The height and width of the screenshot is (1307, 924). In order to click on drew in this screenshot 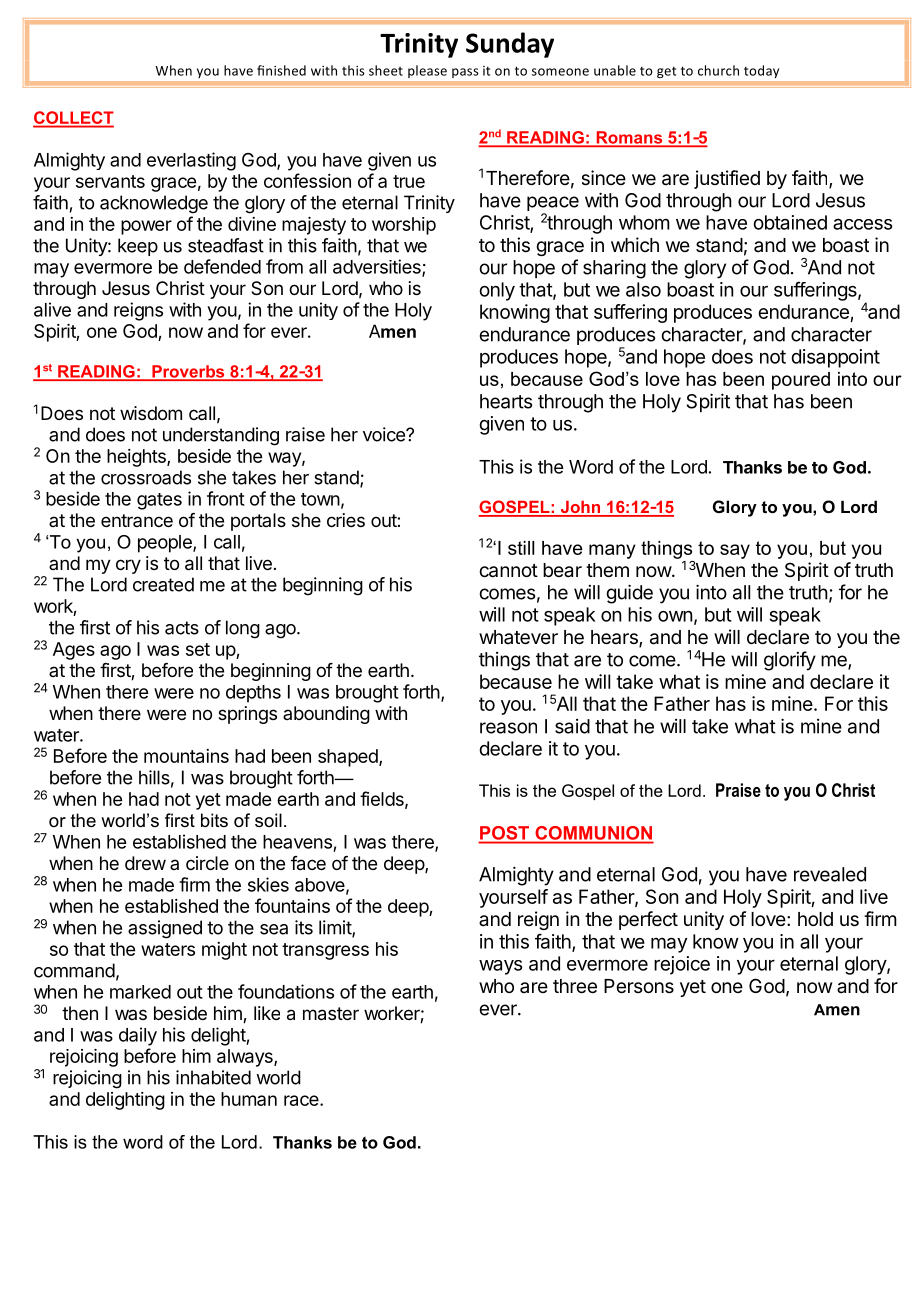, I will do `click(145, 863)`.
